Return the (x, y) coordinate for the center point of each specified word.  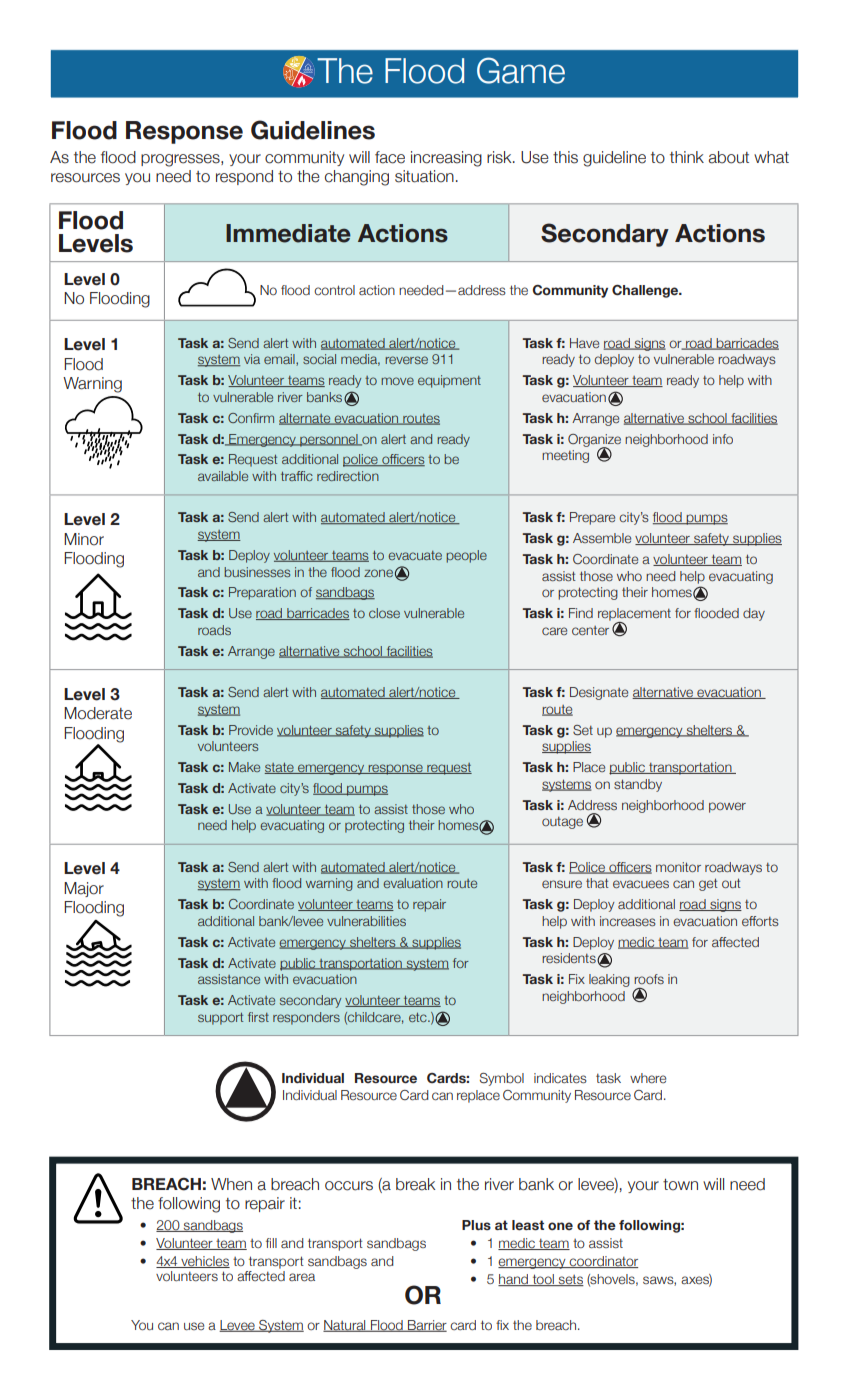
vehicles (204, 1262)
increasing (446, 159)
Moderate (98, 713)
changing (357, 178)
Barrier (426, 1326)
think (687, 157)
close (384, 613)
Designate (599, 693)
